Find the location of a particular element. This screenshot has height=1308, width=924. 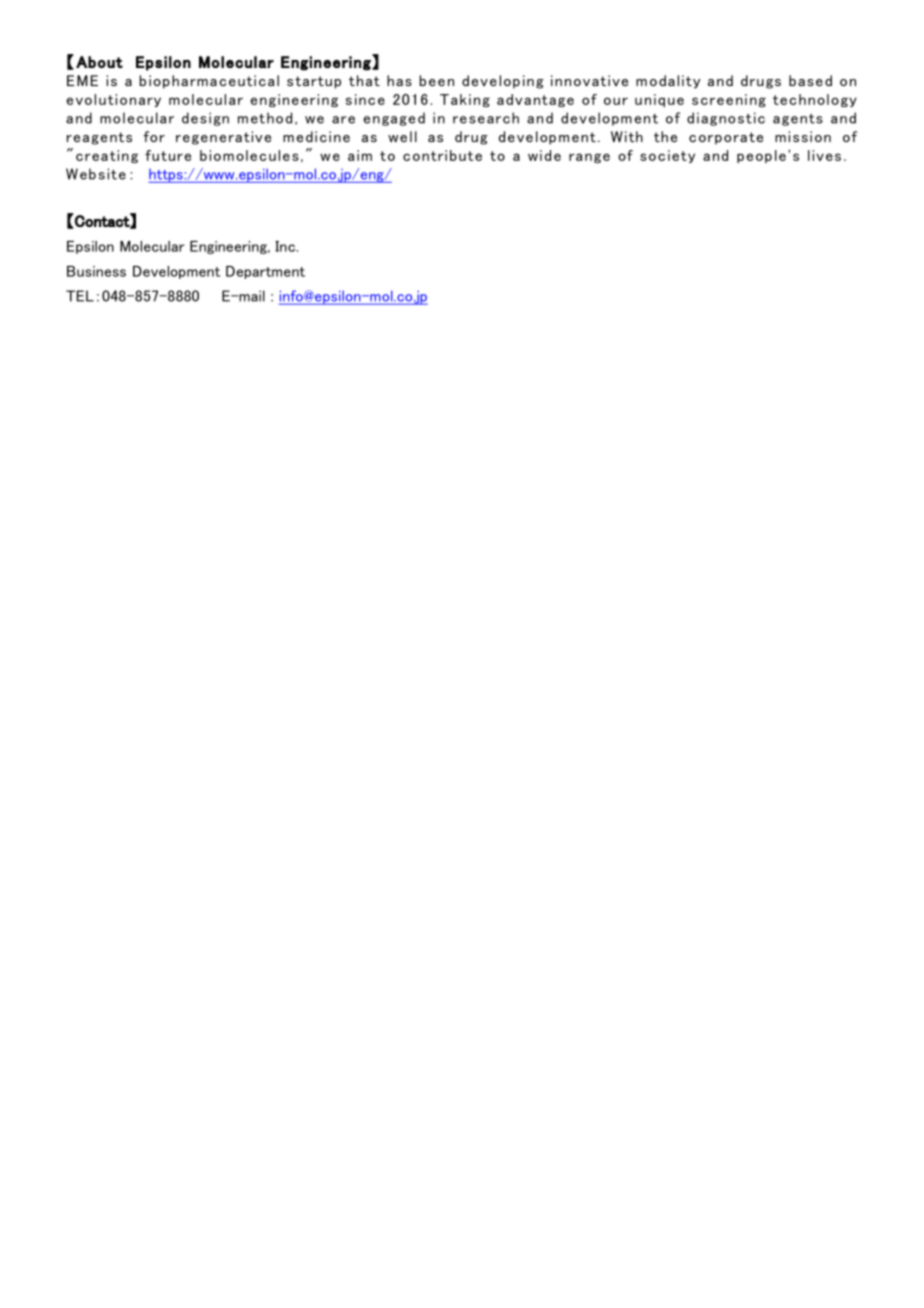

creating is located at coordinates (107, 156).
